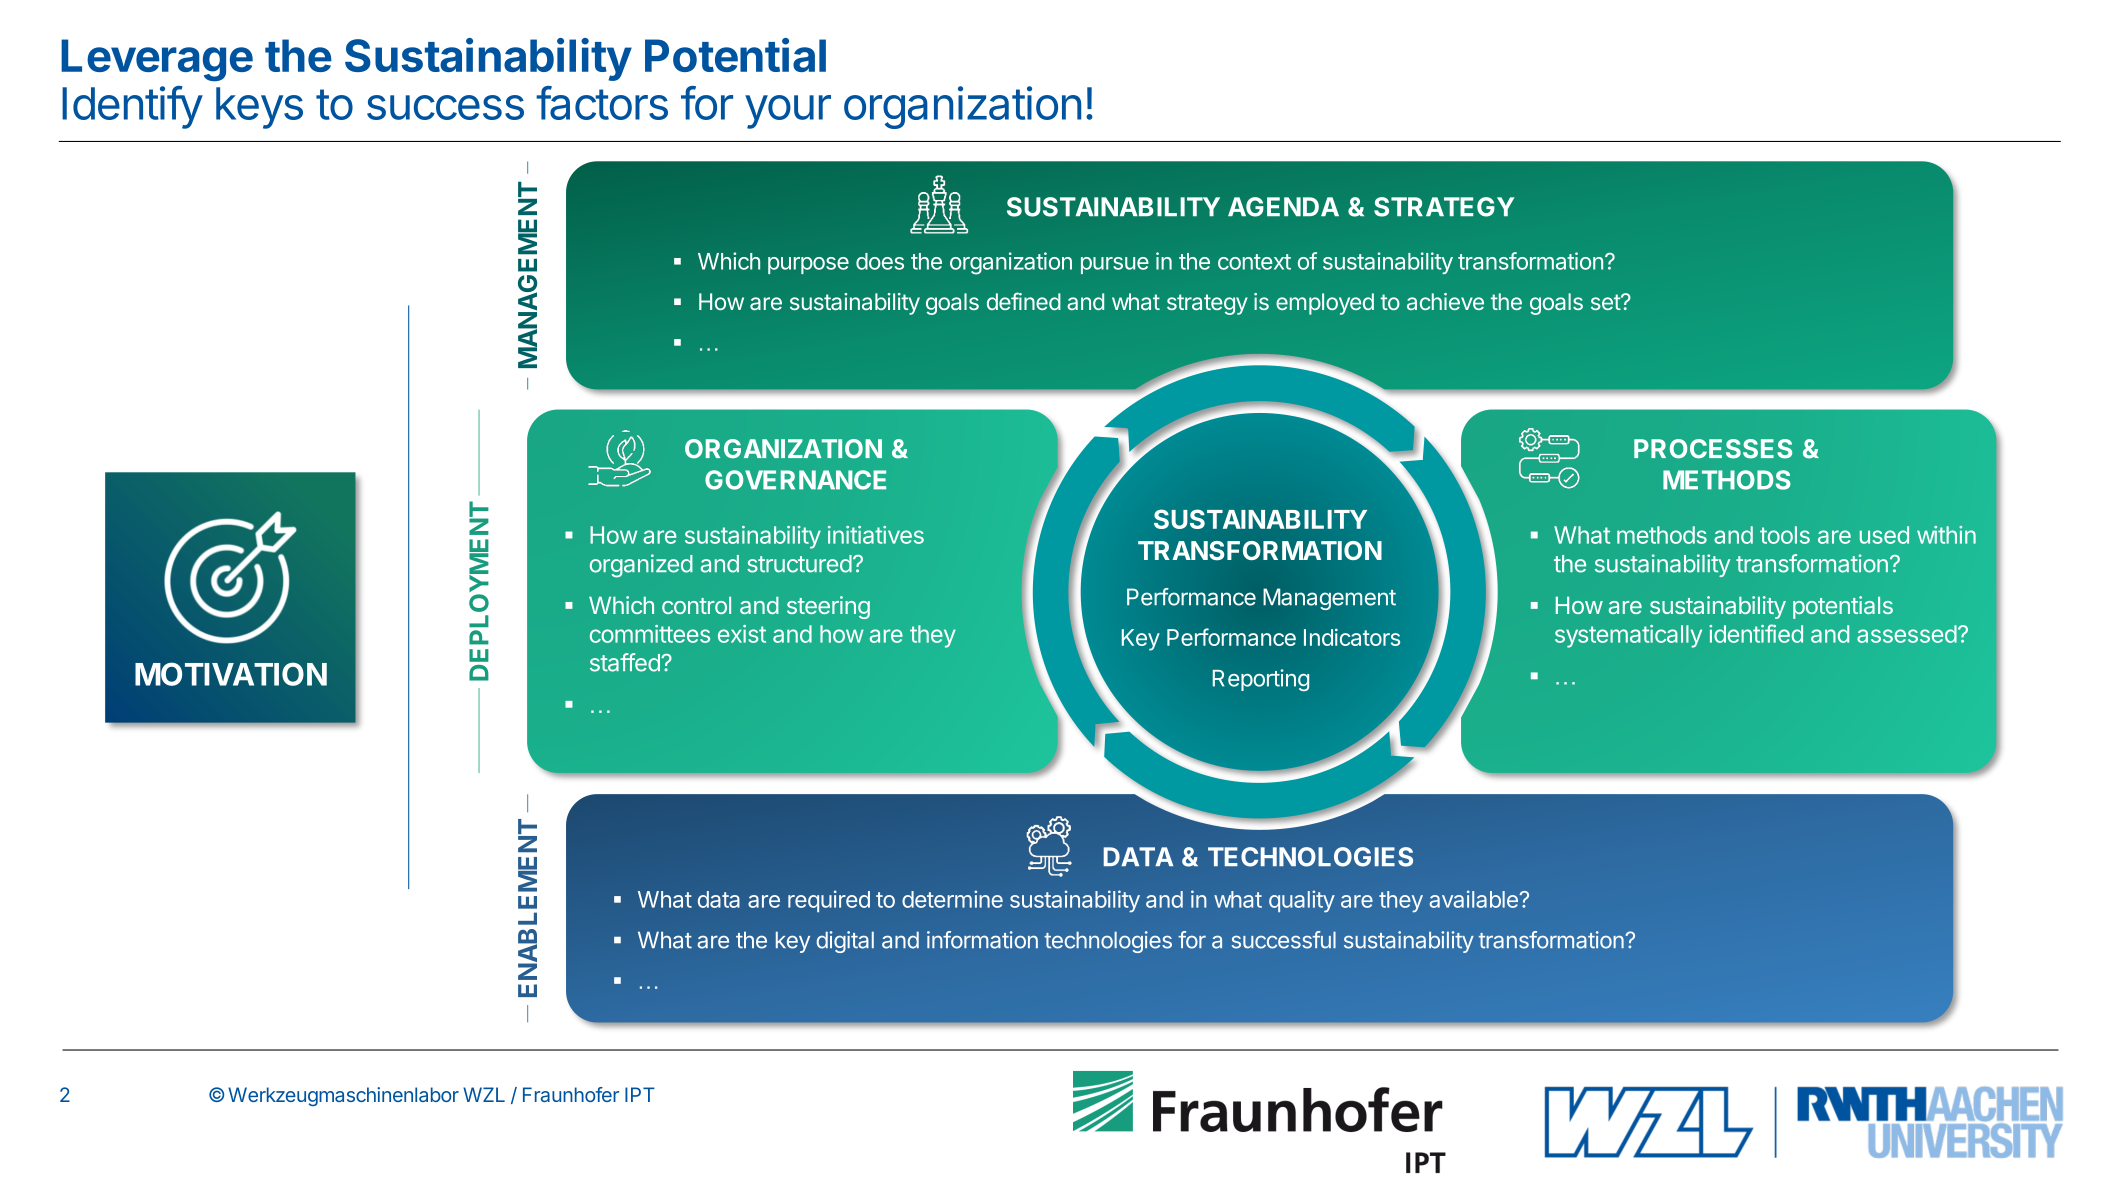  What do you see at coordinates (808, 265) in the document?
I see `purpose` at bounding box center [808, 265].
